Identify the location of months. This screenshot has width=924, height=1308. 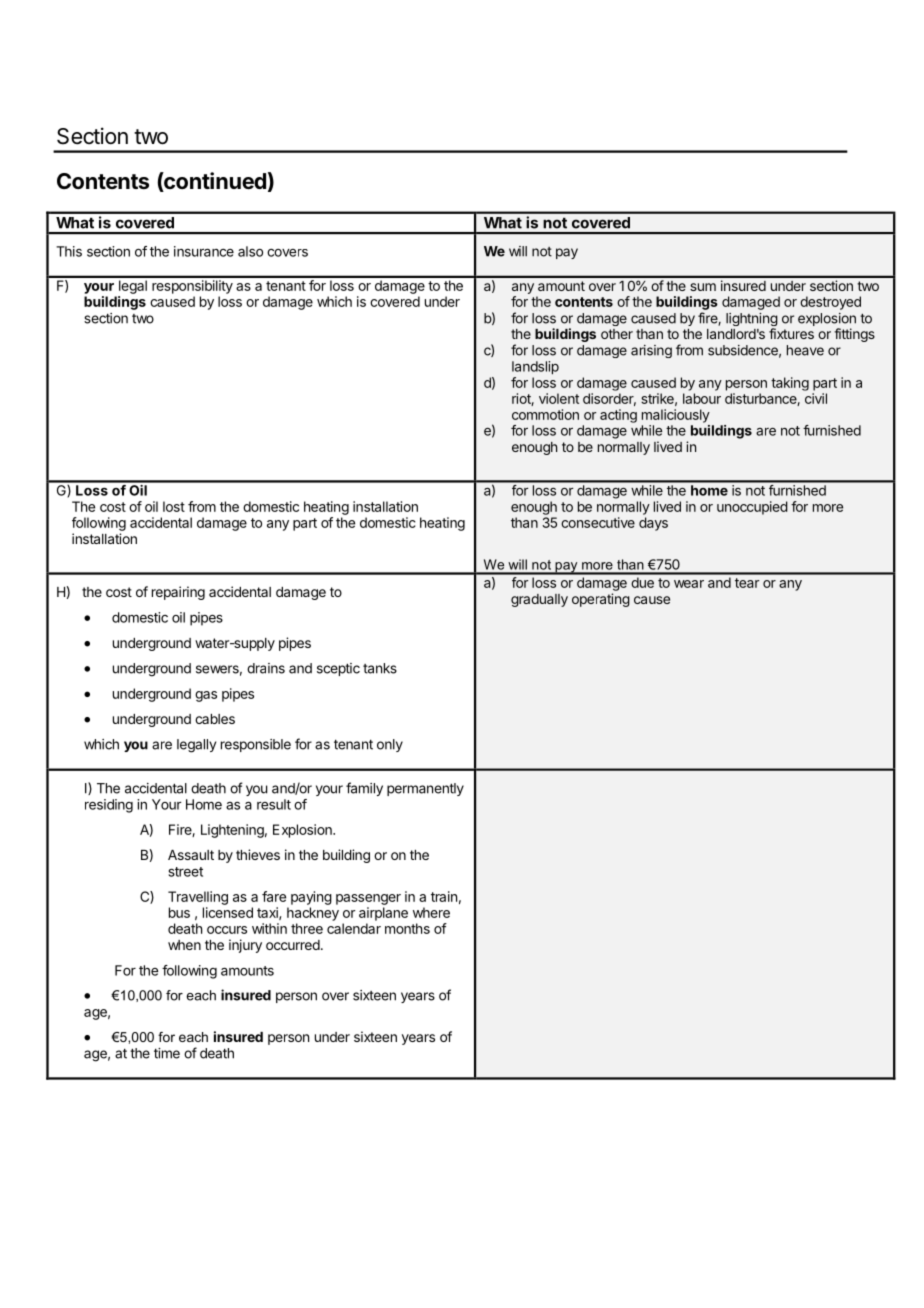
(407, 928).
